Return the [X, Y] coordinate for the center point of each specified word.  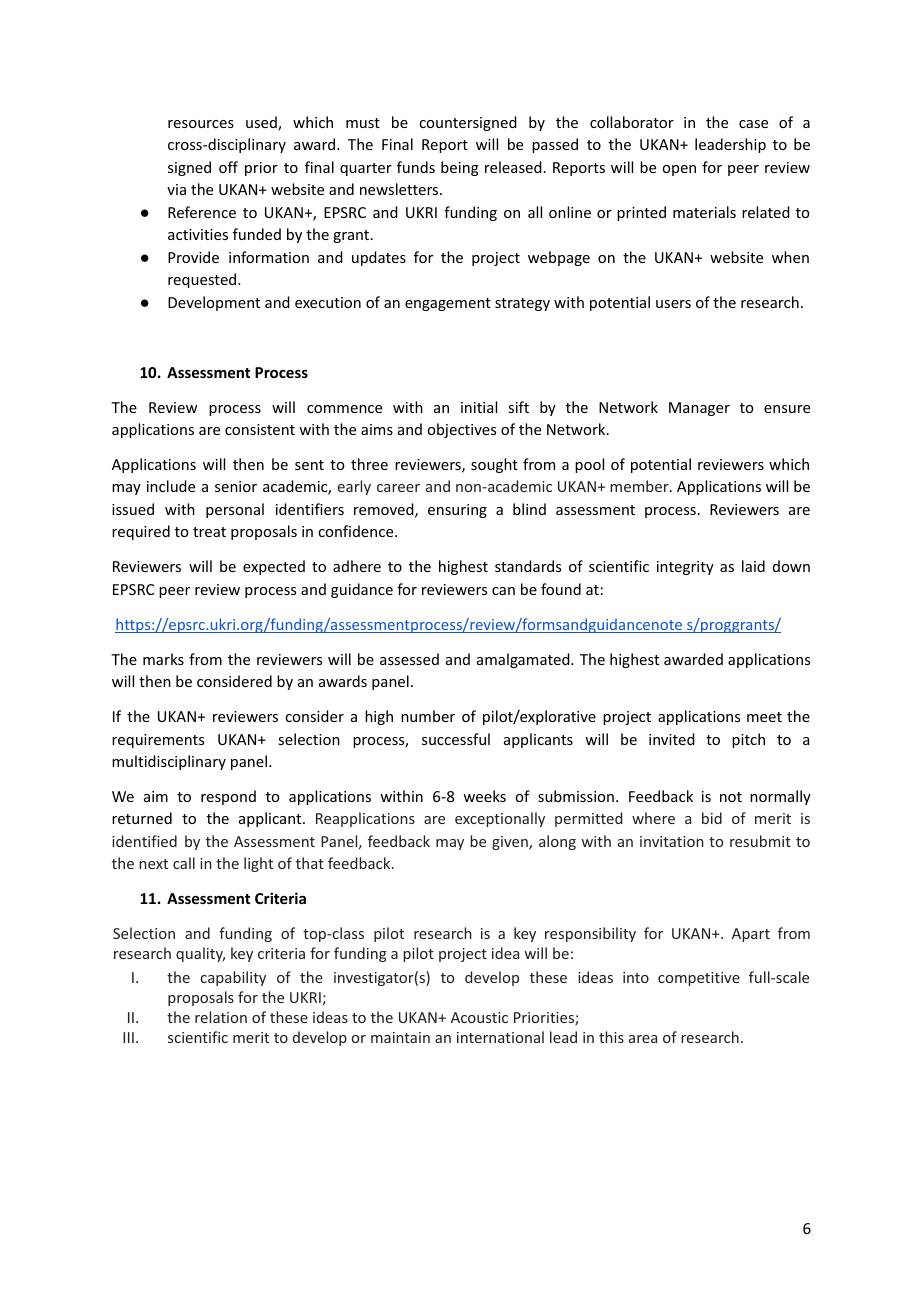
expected [274, 567]
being [460, 168]
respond [228, 797]
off [228, 167]
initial [479, 407]
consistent [260, 429]
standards [528, 566]
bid [712, 818]
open [679, 170]
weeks [484, 796]
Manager [699, 409]
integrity [685, 568]
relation [221, 1017]
